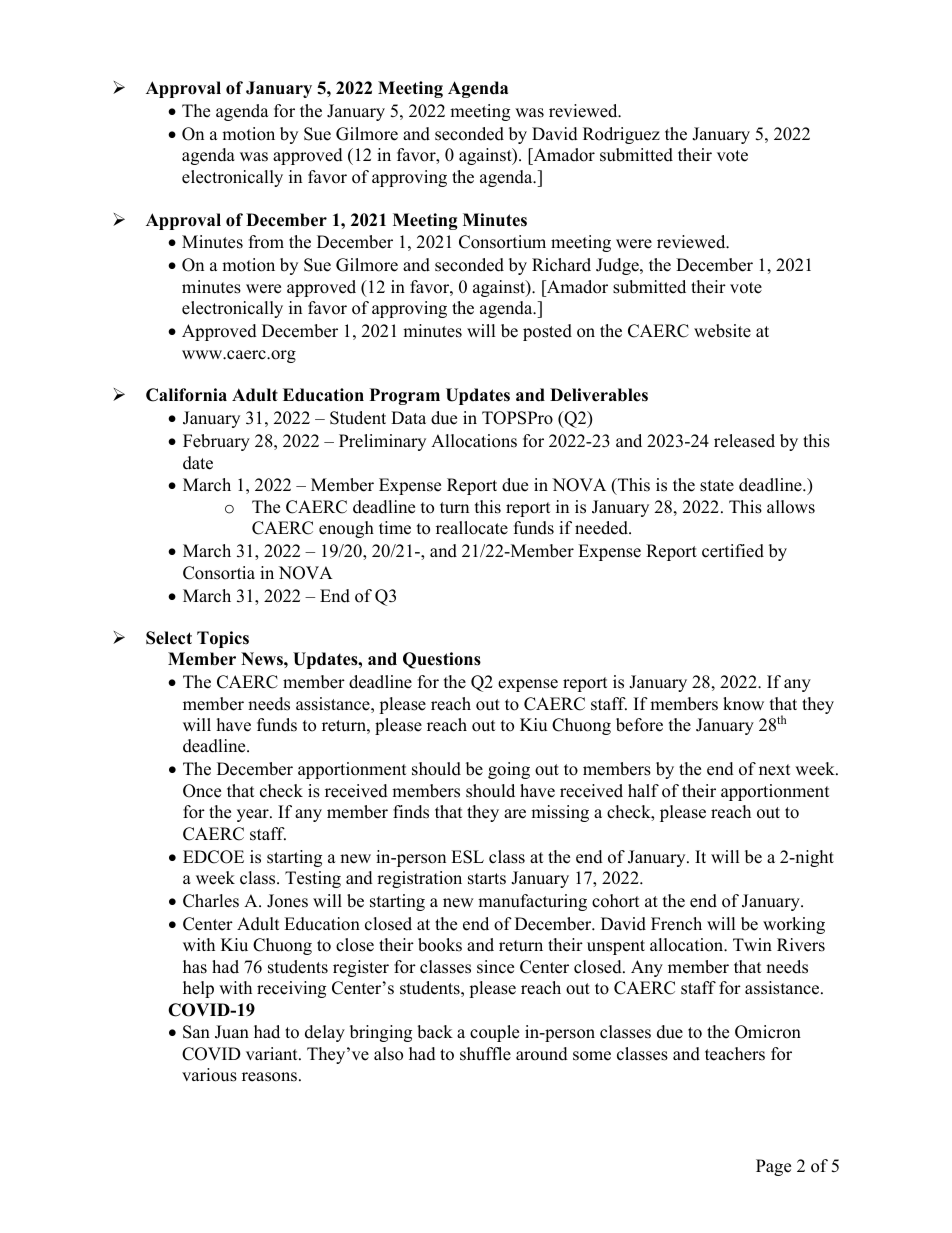  I want to click on Rodriguez, so click(621, 135).
